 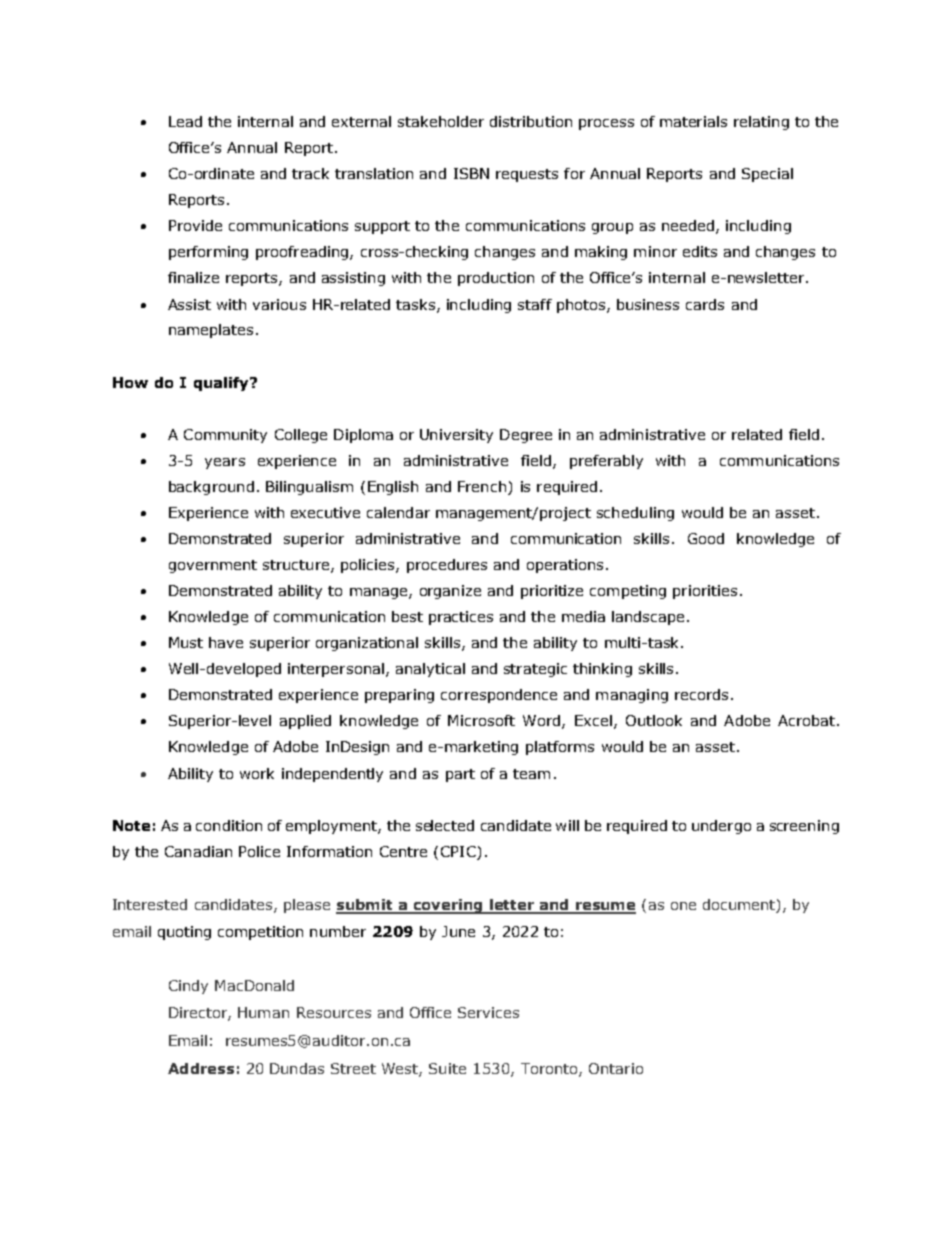 What do you see at coordinates (450, 592) in the screenshot?
I see `organize` at bounding box center [450, 592].
